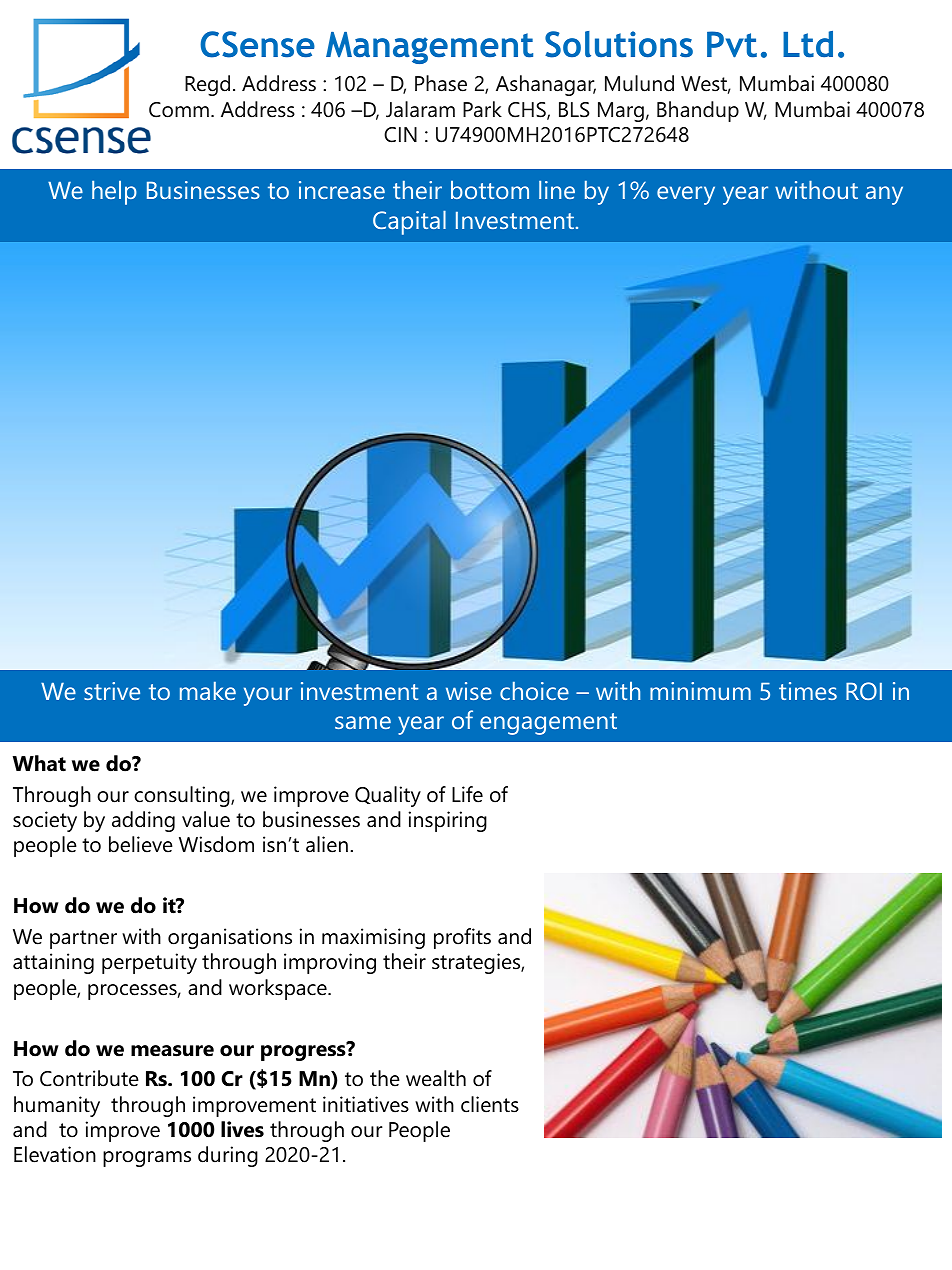 This image has width=952, height=1270. I want to click on Pvt, so click(732, 44).
